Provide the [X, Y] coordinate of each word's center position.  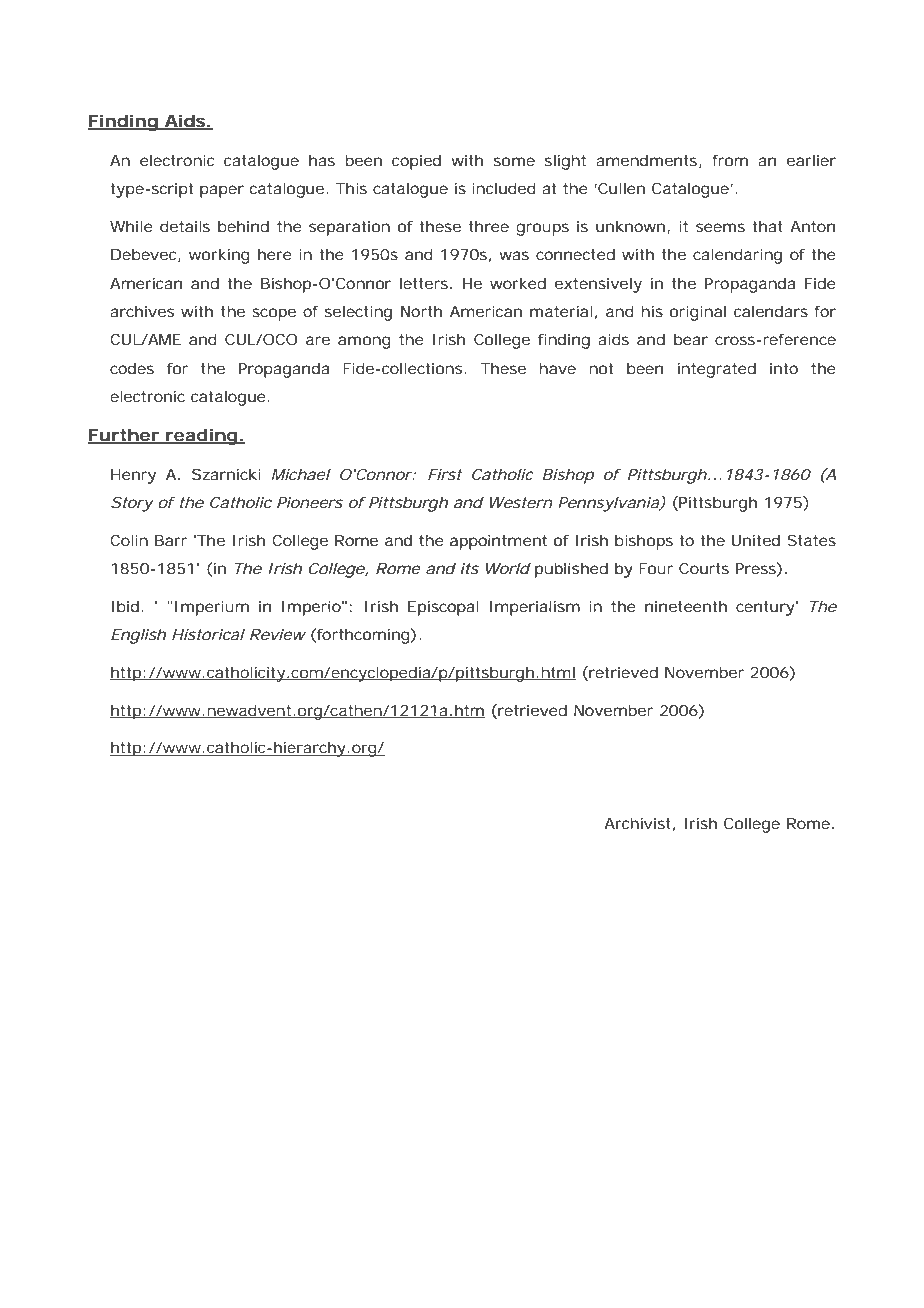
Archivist [637, 823]
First [445, 474]
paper [222, 191]
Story [132, 504]
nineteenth [686, 606]
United [756, 540]
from [730, 160]
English [138, 636]
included [504, 188]
